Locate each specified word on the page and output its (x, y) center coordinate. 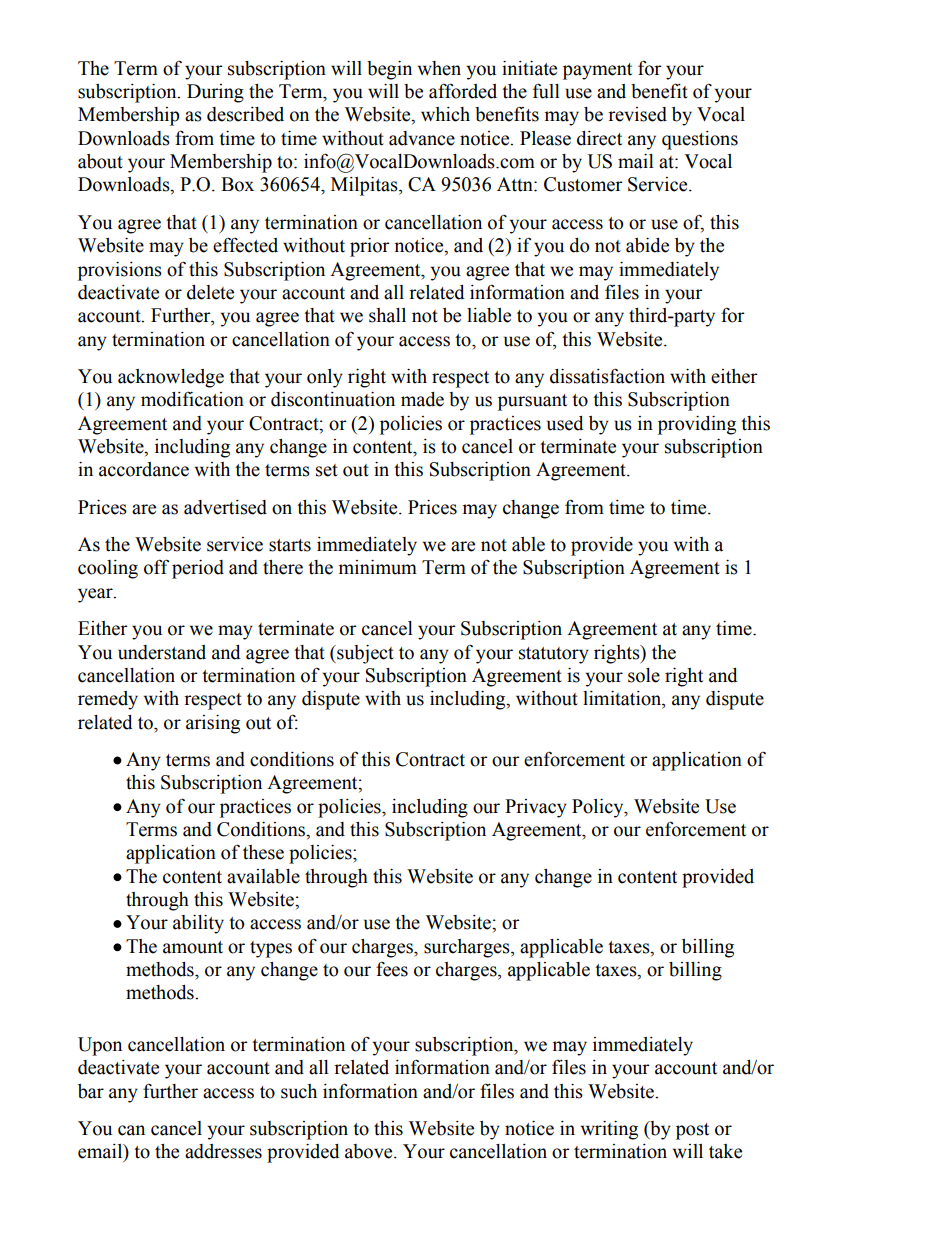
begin (389, 70)
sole (644, 675)
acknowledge (171, 378)
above (370, 1151)
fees (392, 969)
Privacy (536, 808)
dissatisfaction (607, 376)
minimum (378, 567)
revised (637, 114)
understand (162, 652)
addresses (223, 1151)
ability (198, 924)
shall (387, 315)
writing (609, 1130)
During (215, 93)
